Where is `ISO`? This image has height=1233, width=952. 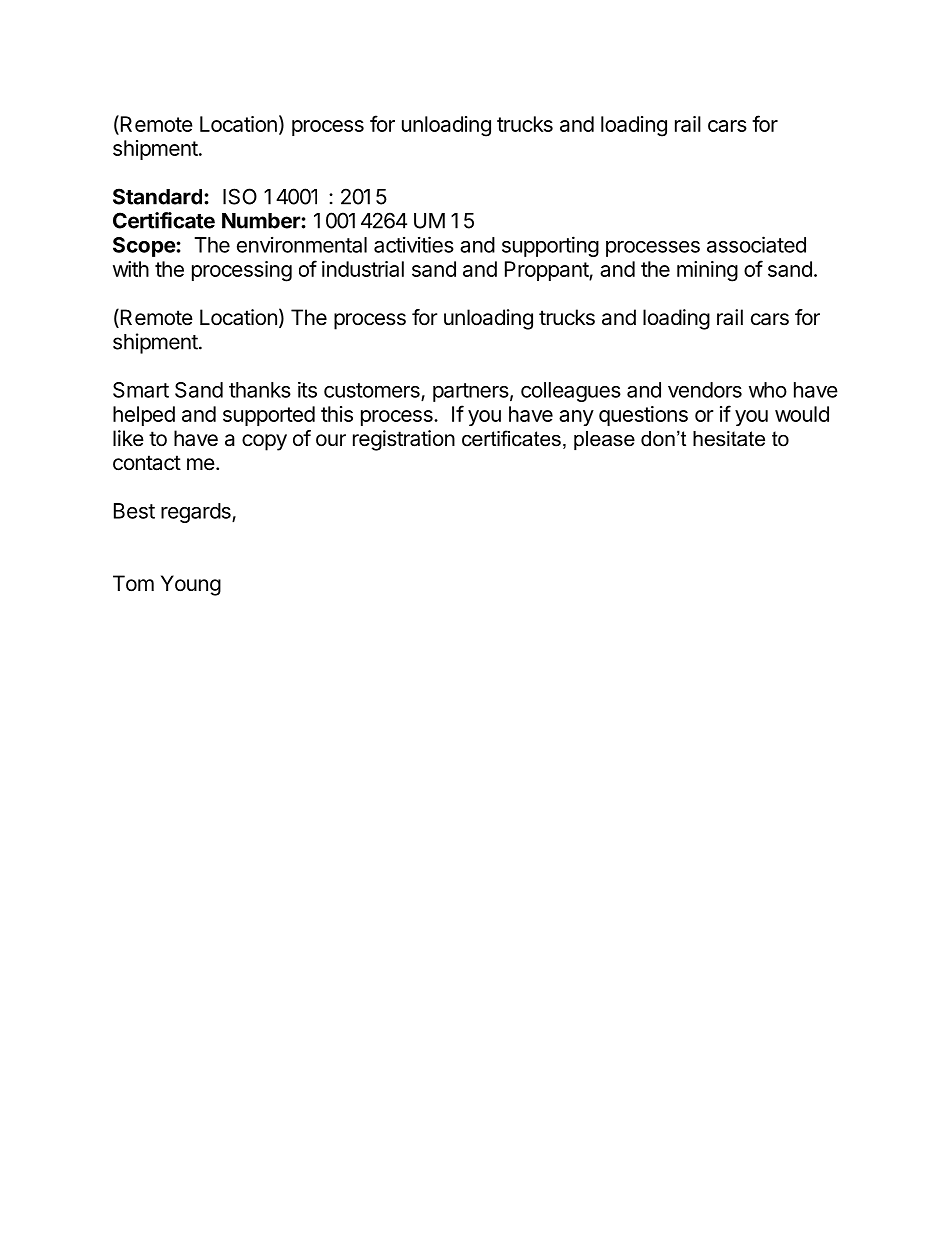 ISO is located at coordinates (240, 196).
